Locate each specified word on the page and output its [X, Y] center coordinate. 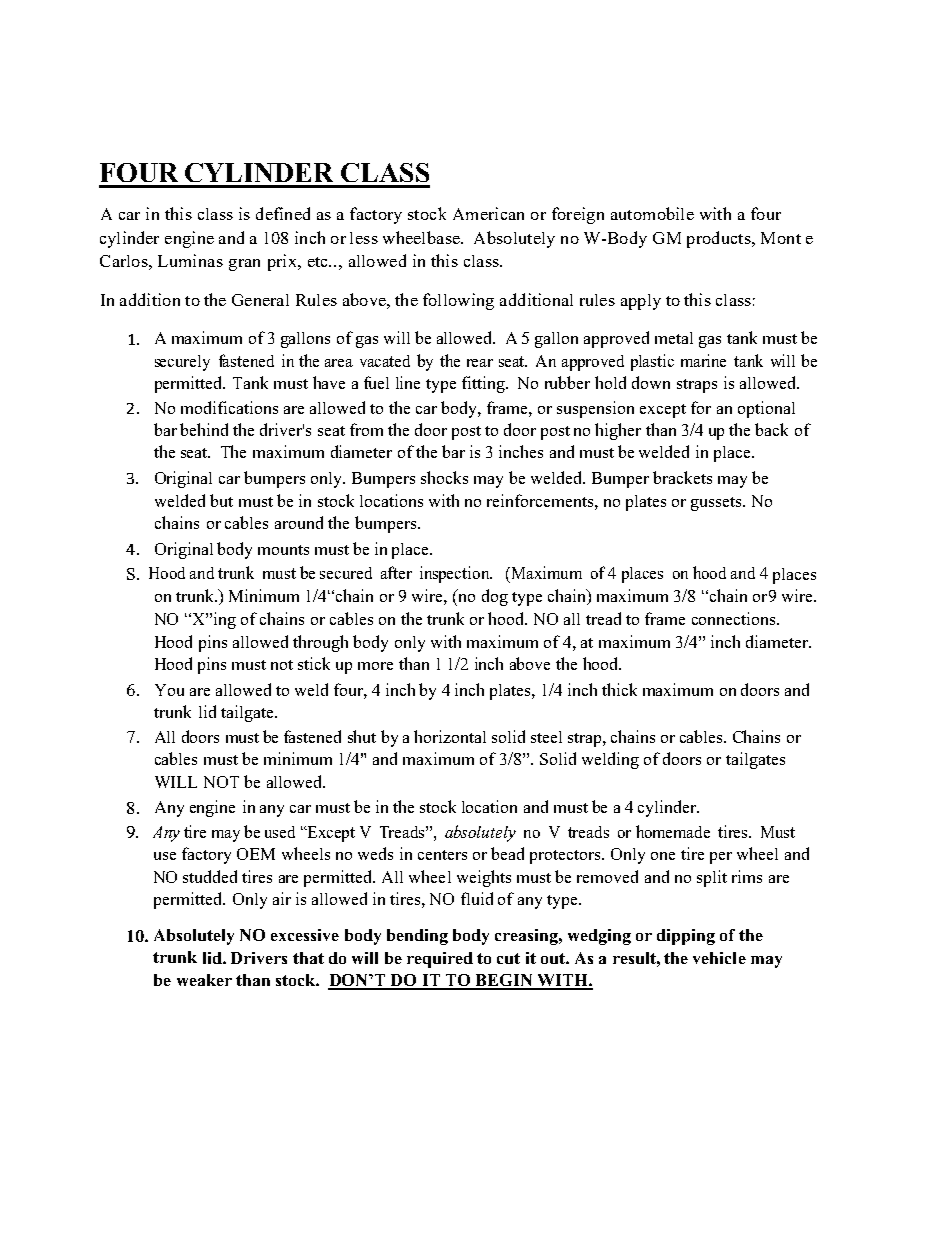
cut [508, 958]
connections [735, 618]
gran [244, 265]
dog [495, 597]
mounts [283, 550]
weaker [204, 980]
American [488, 213]
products [720, 239]
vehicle [719, 958]
